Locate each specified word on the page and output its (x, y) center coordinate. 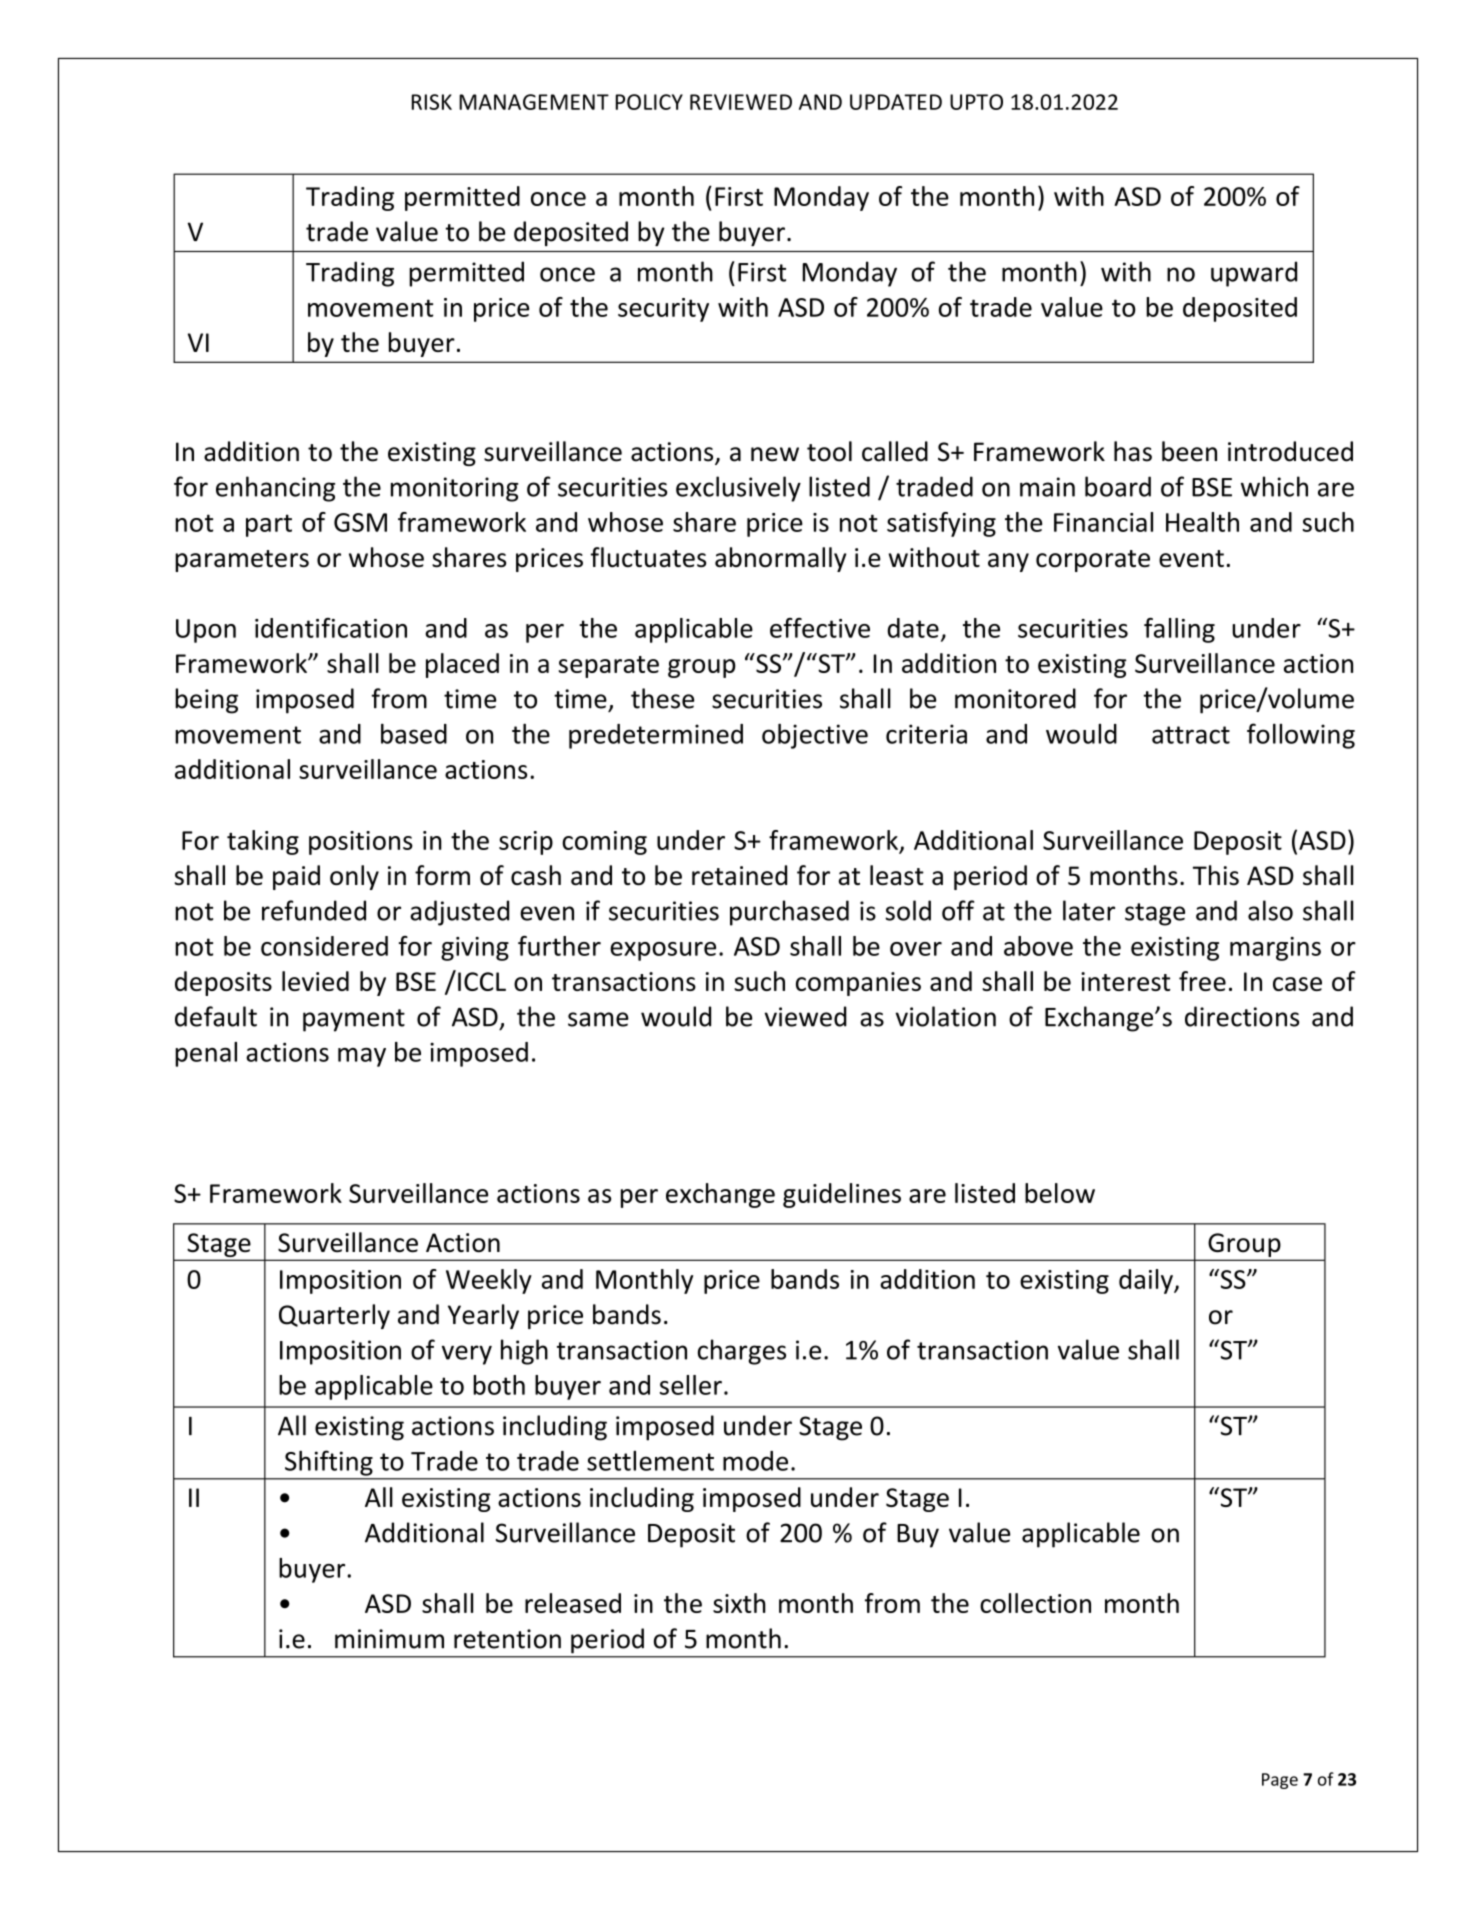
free (1202, 981)
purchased (789, 913)
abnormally (780, 559)
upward (1254, 274)
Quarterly (334, 1316)
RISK (432, 102)
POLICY (649, 102)
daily (1147, 1281)
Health (1202, 522)
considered (324, 946)
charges (742, 1352)
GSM (360, 522)
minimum (389, 1639)
